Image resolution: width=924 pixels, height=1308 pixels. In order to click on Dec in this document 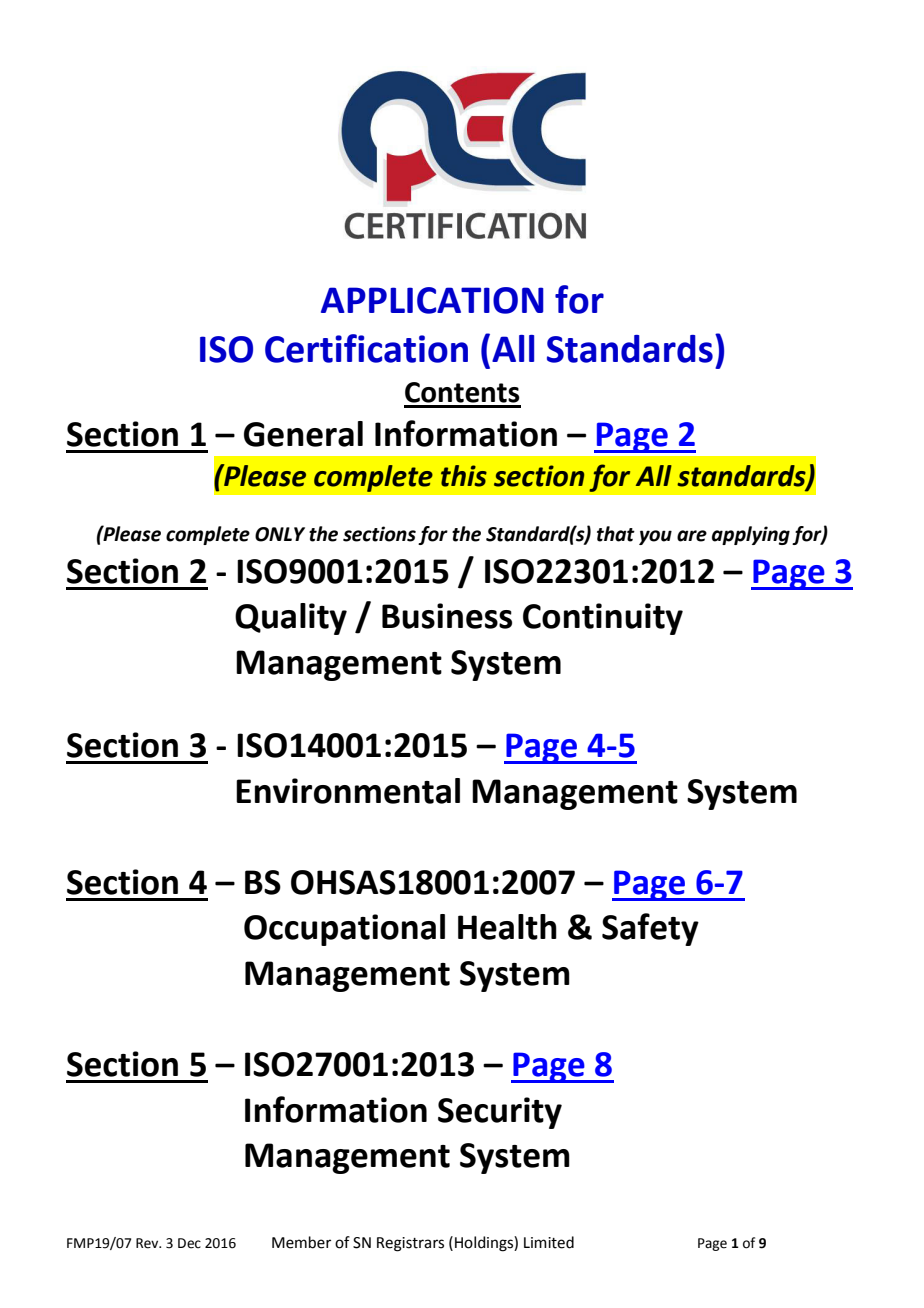, I will do `click(189, 1243)`.
